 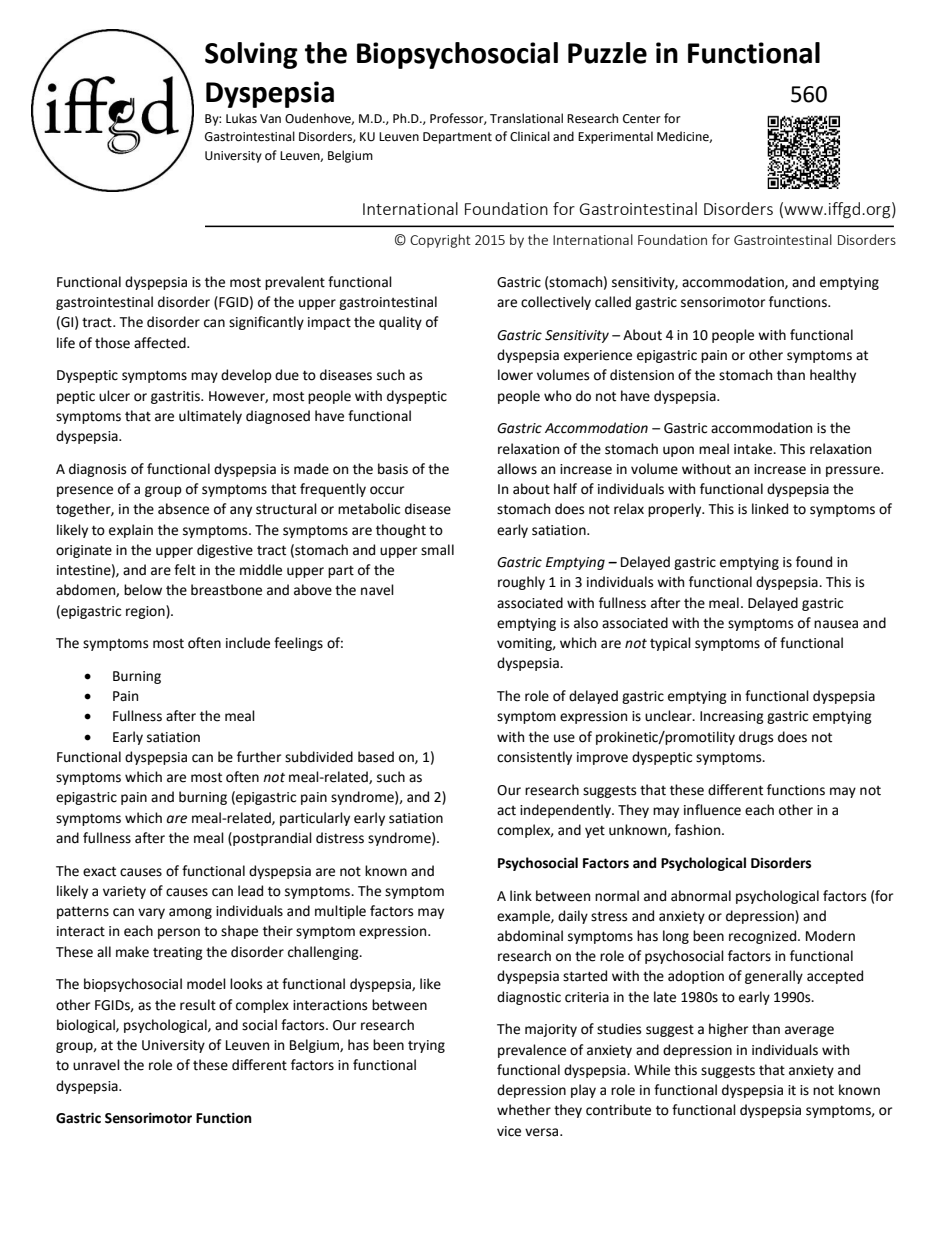 I want to click on nausea, so click(x=836, y=624).
